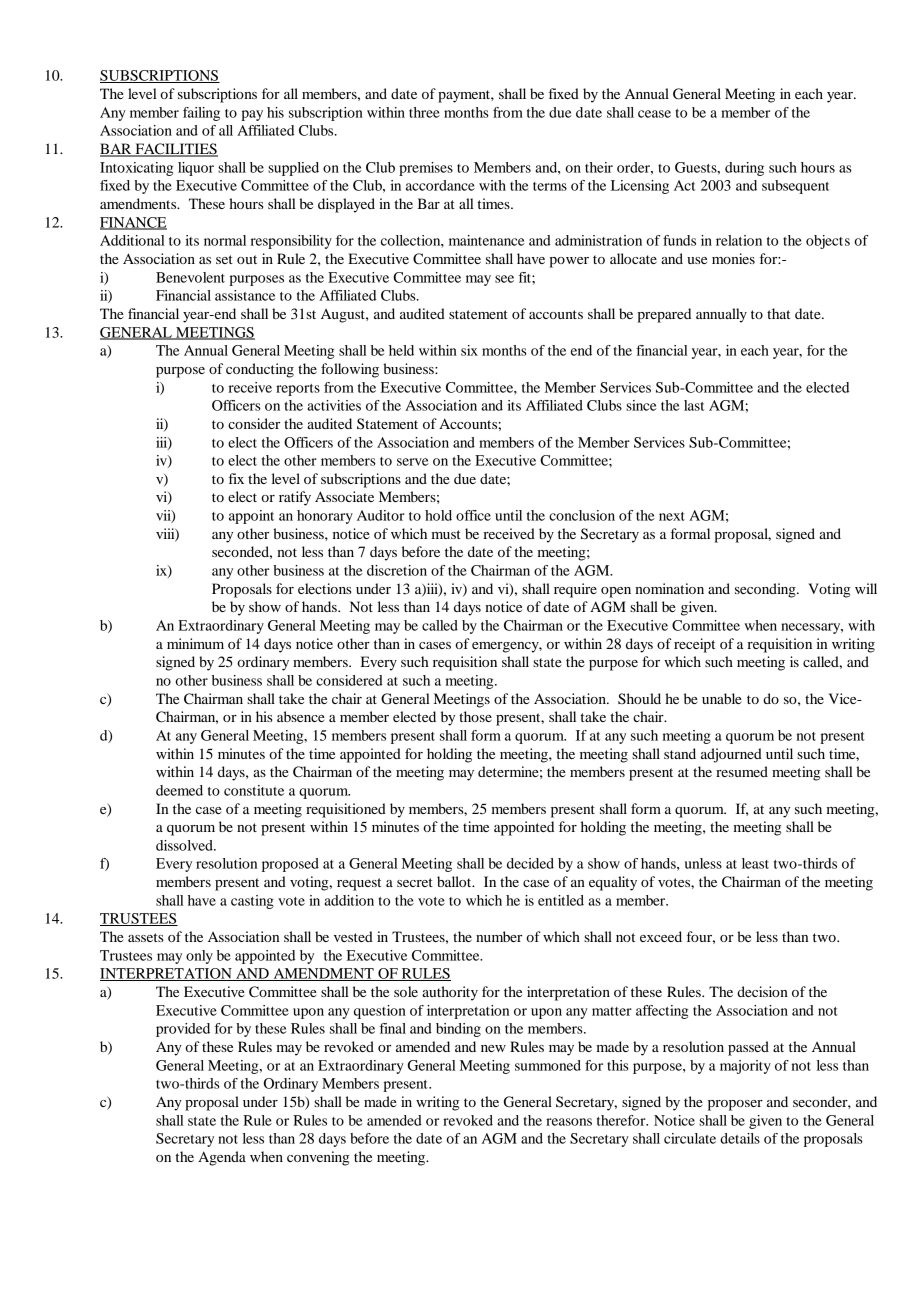 This document has height=1307, width=924. Describe the element at coordinates (744, 169) in the document. I see `during` at that location.
